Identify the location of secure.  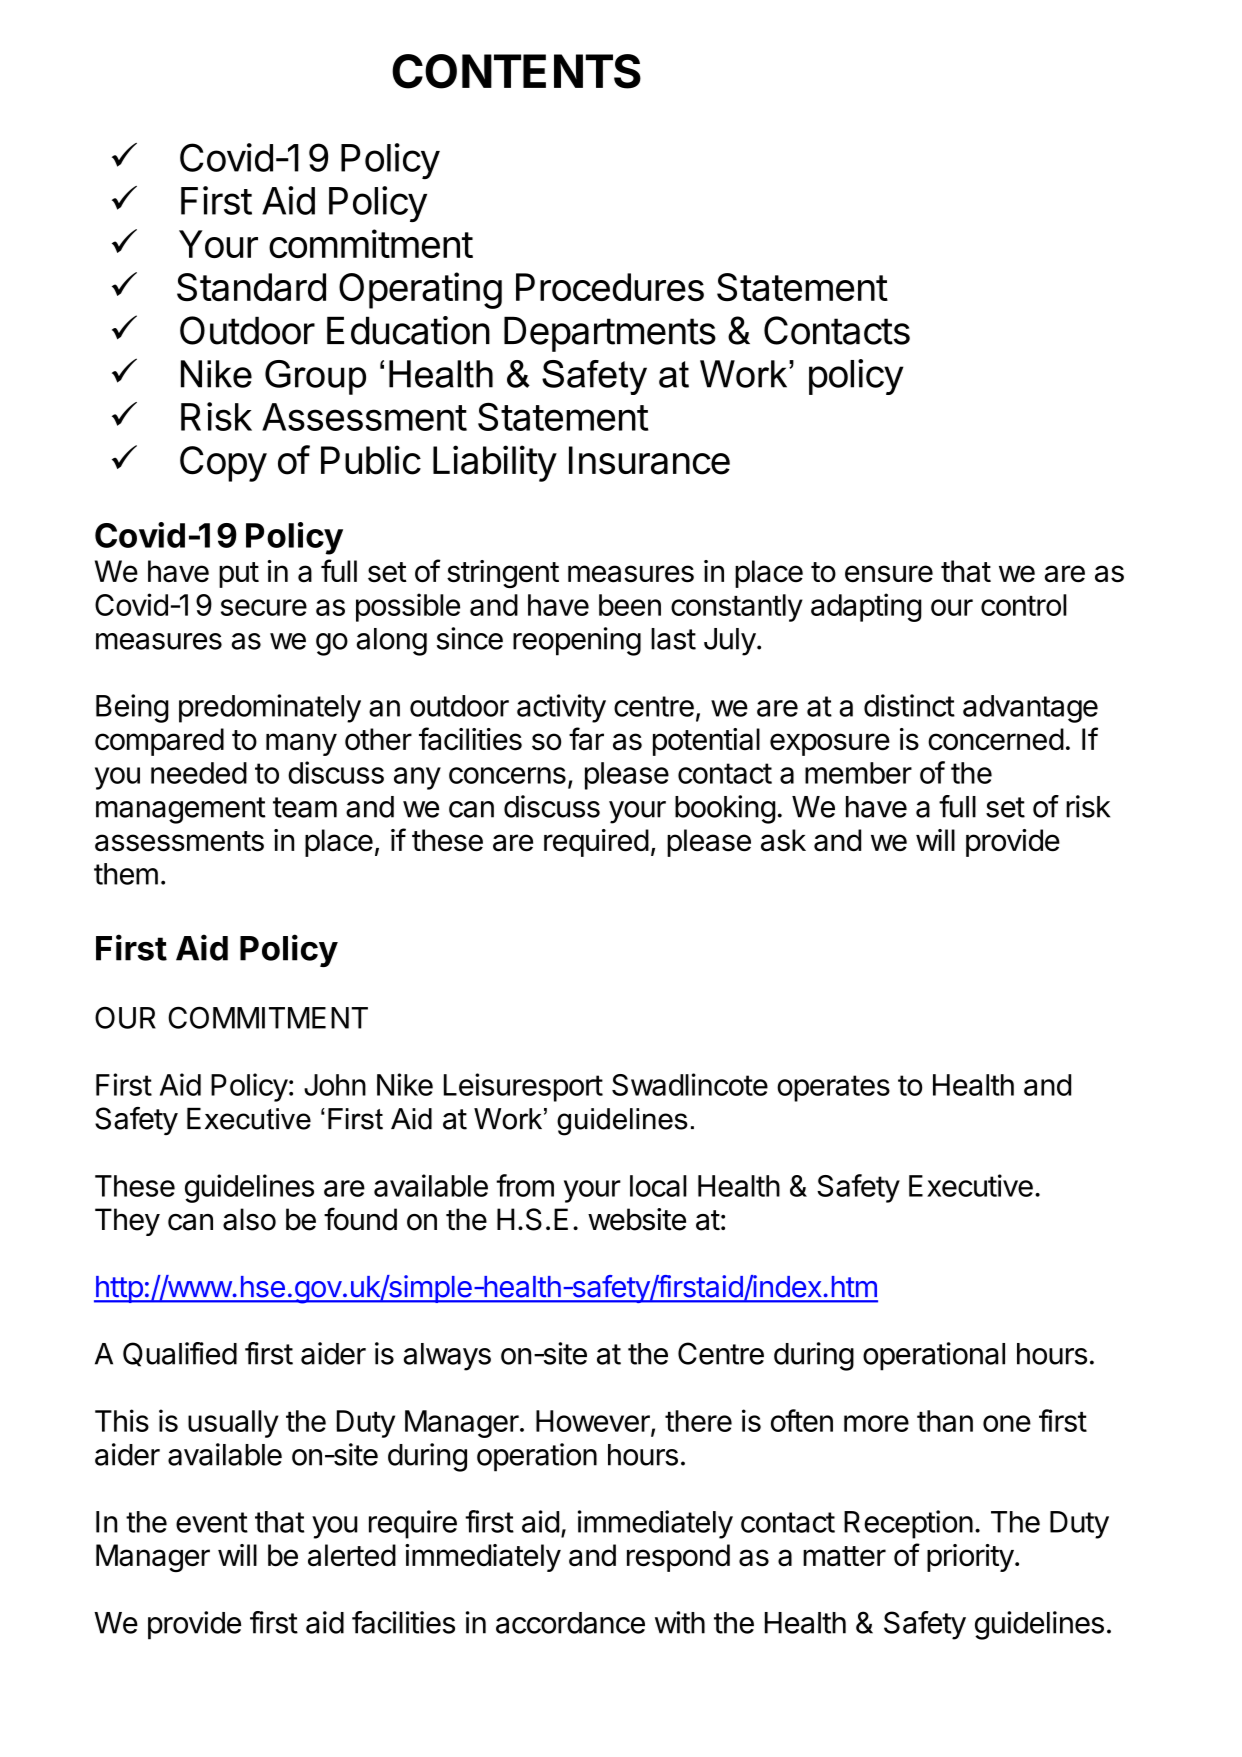
(264, 607).
